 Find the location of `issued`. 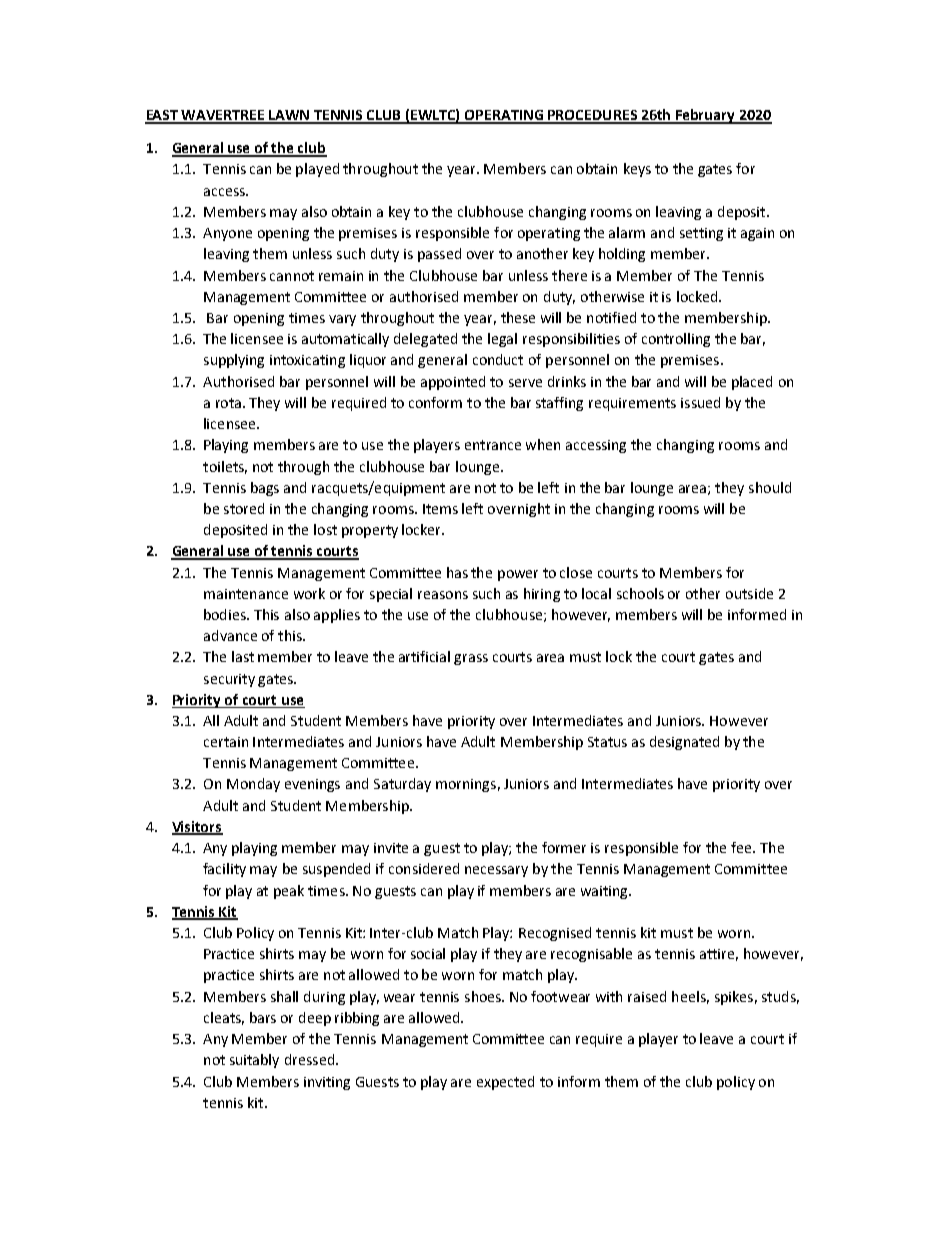

issued is located at coordinates (700, 402).
